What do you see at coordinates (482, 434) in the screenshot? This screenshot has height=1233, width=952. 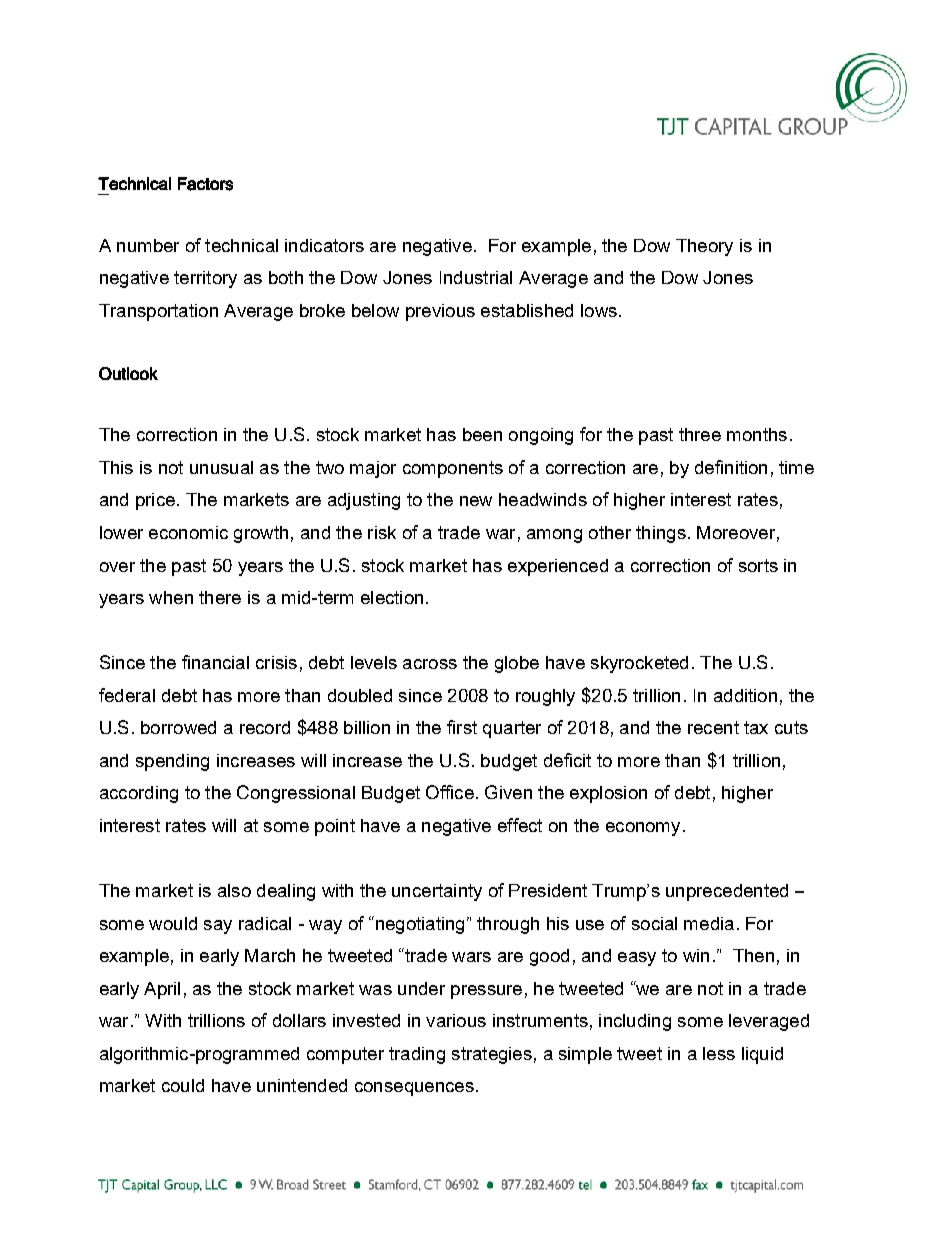 I see `been` at bounding box center [482, 434].
